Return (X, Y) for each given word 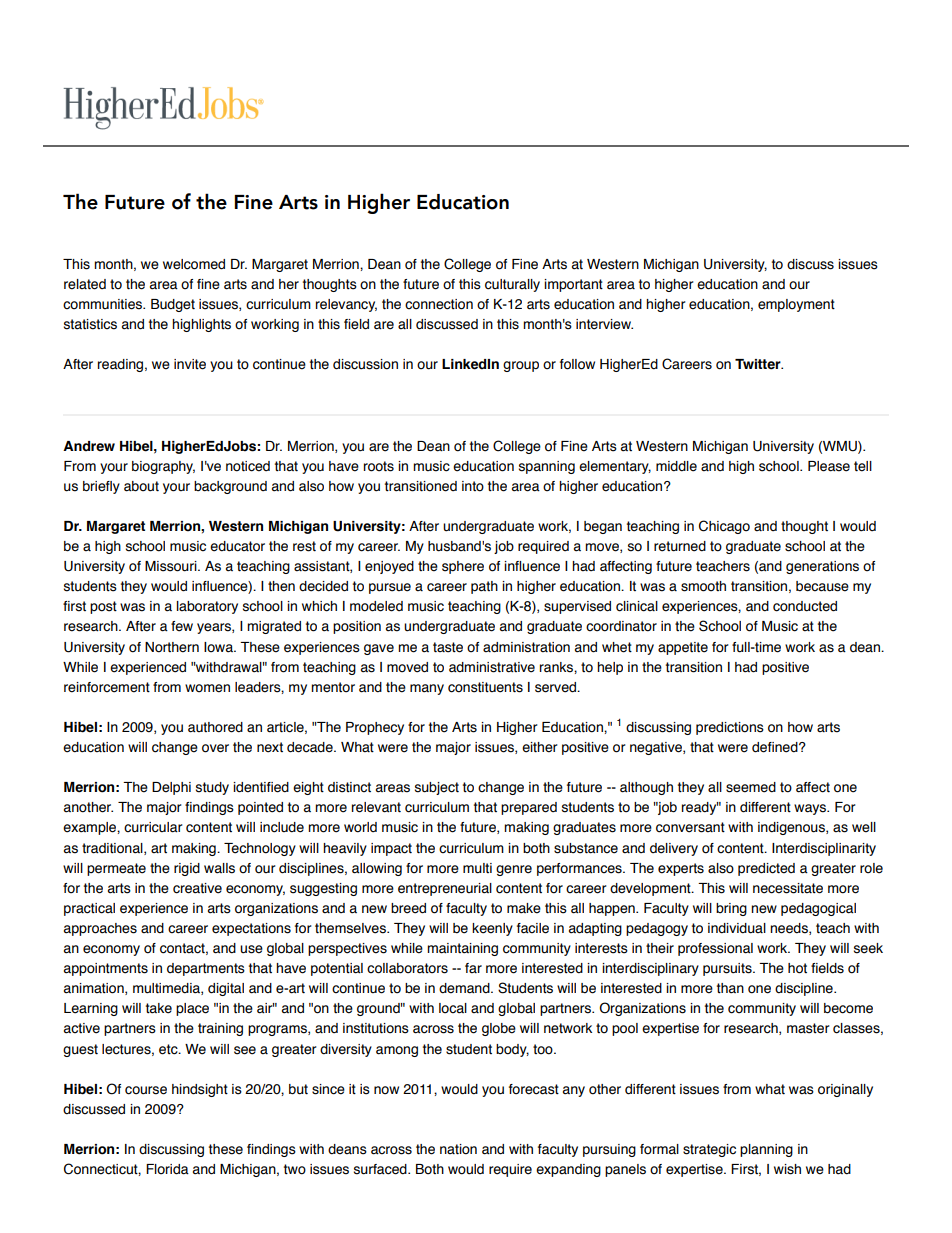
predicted (766, 869)
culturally (512, 285)
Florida (167, 1169)
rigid (187, 869)
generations (822, 567)
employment (796, 305)
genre (514, 870)
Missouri (172, 566)
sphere (463, 567)
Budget (173, 305)
